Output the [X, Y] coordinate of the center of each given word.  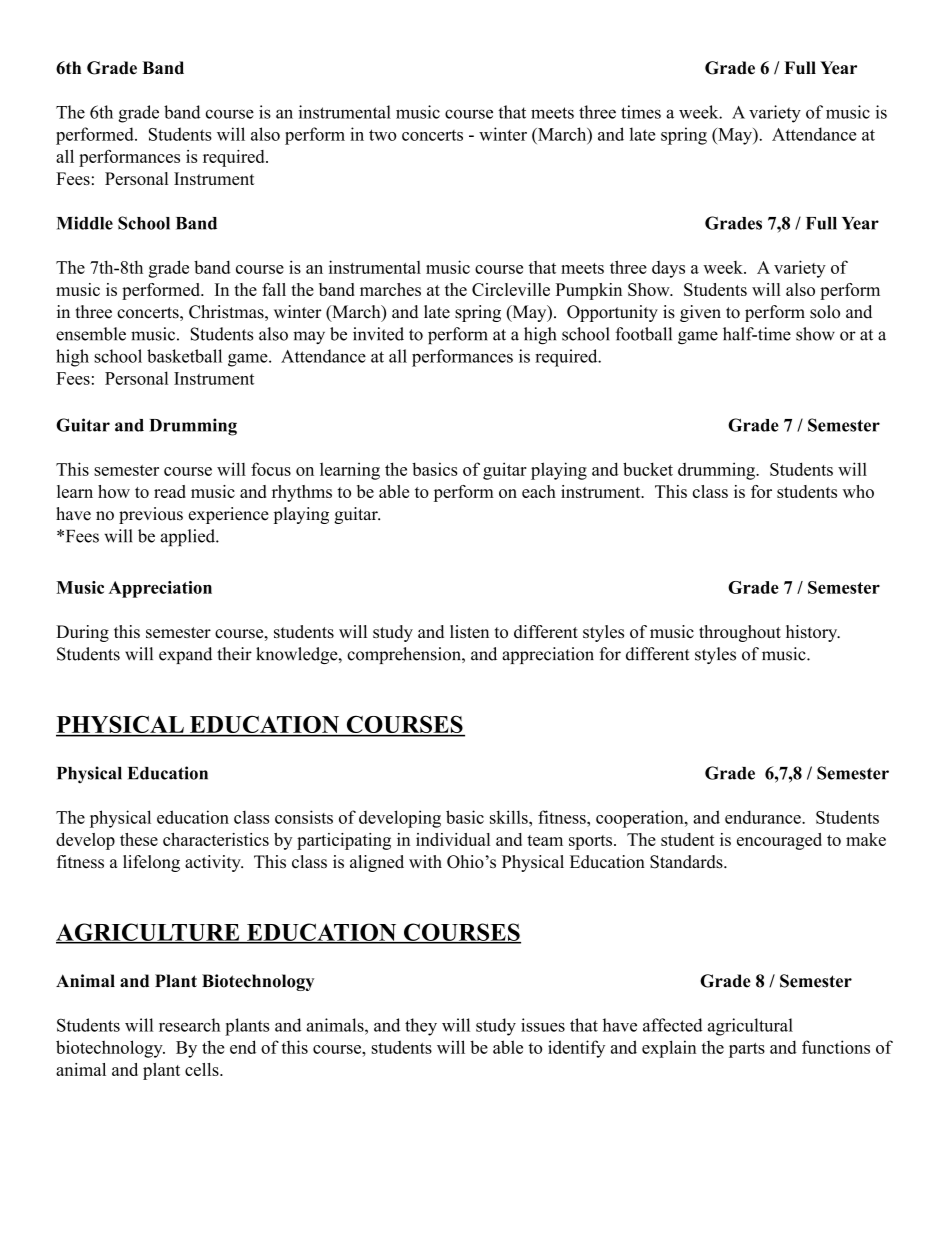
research [190, 1025]
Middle [85, 223]
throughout [740, 633]
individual [453, 839]
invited [378, 334]
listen [469, 631]
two [383, 135]
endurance [764, 817]
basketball [184, 356]
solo [825, 312]
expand [185, 655]
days [668, 269]
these [139, 839]
